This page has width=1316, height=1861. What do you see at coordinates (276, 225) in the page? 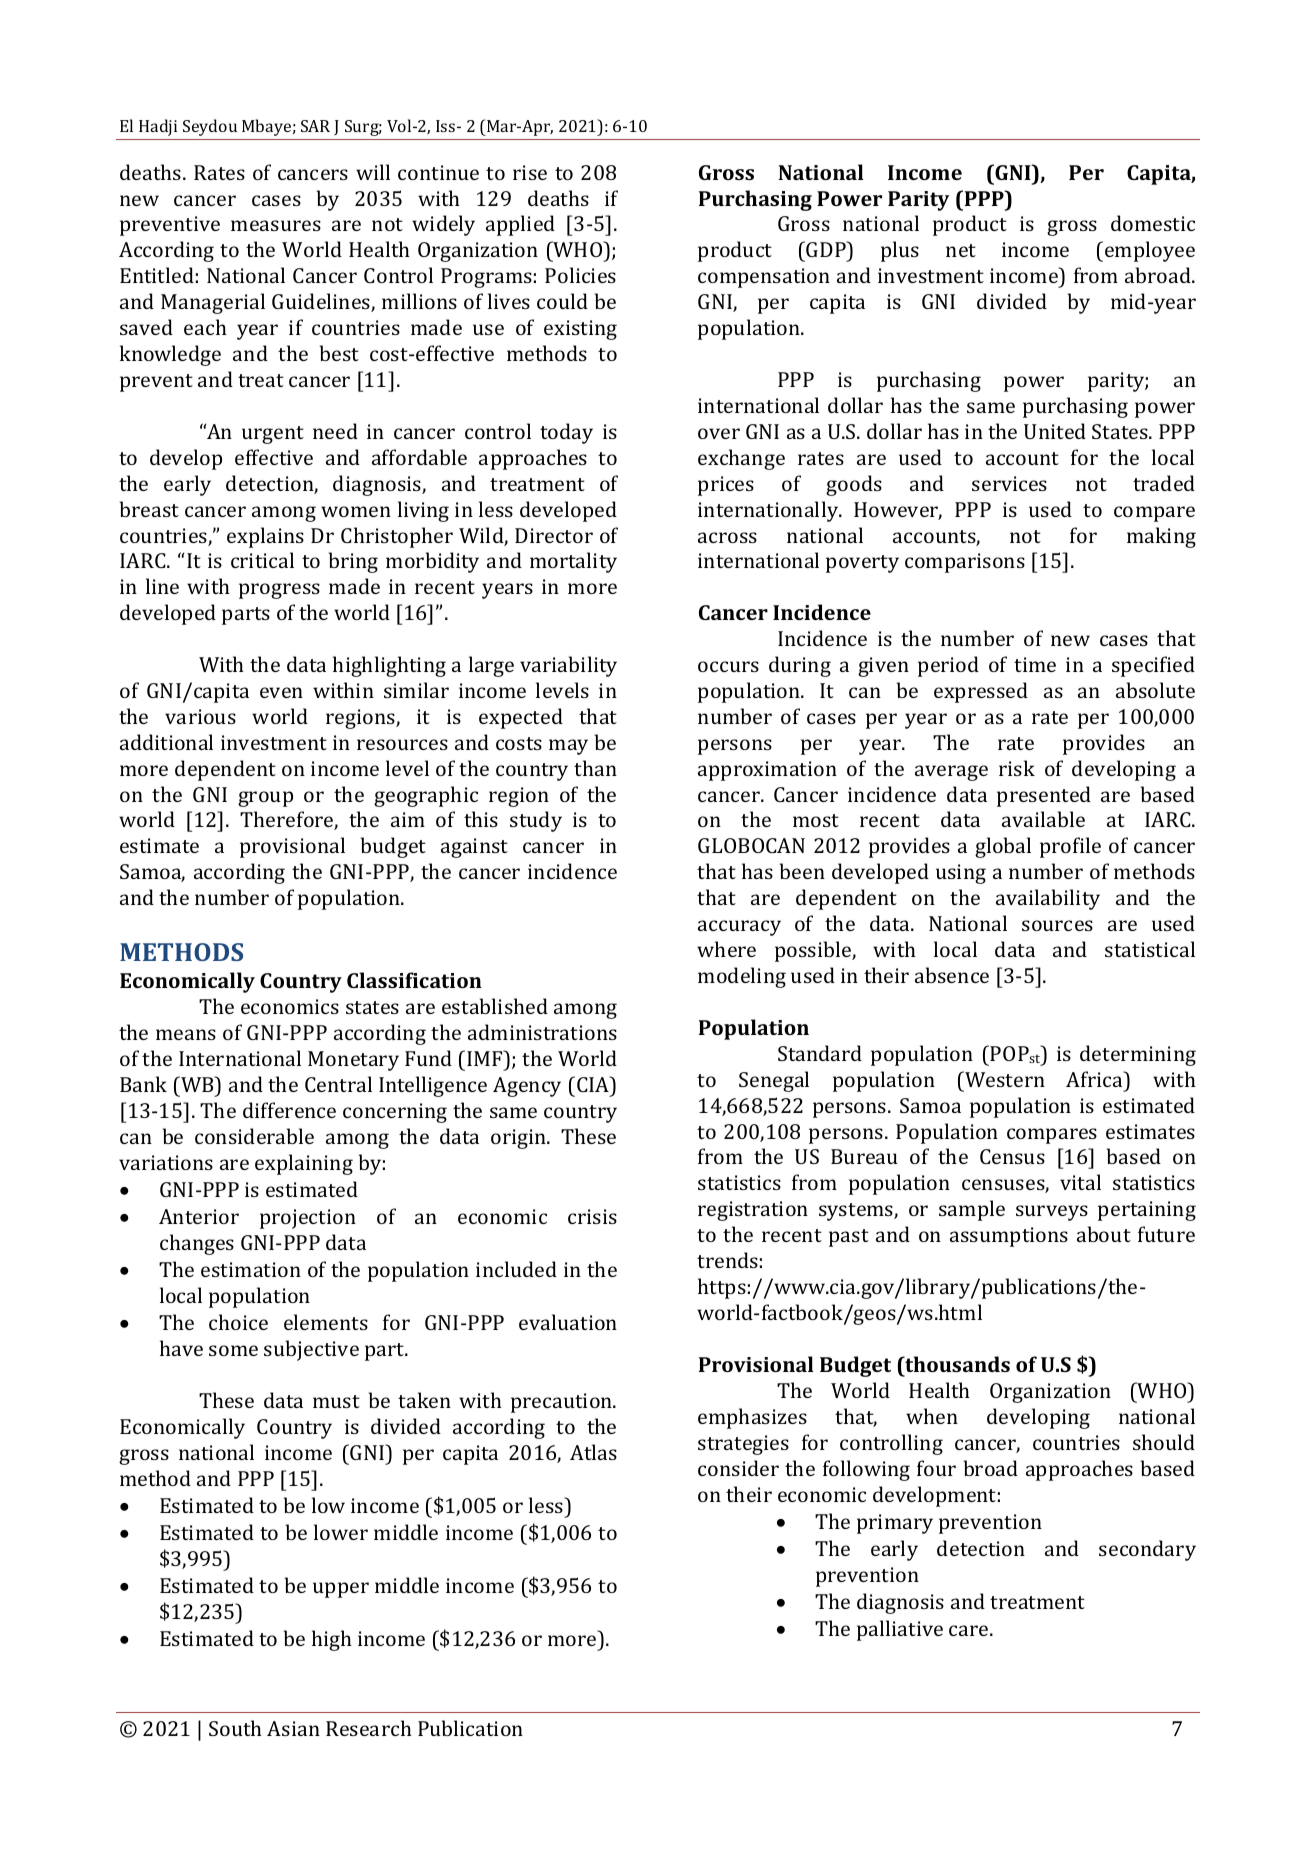
I see `measures` at bounding box center [276, 225].
